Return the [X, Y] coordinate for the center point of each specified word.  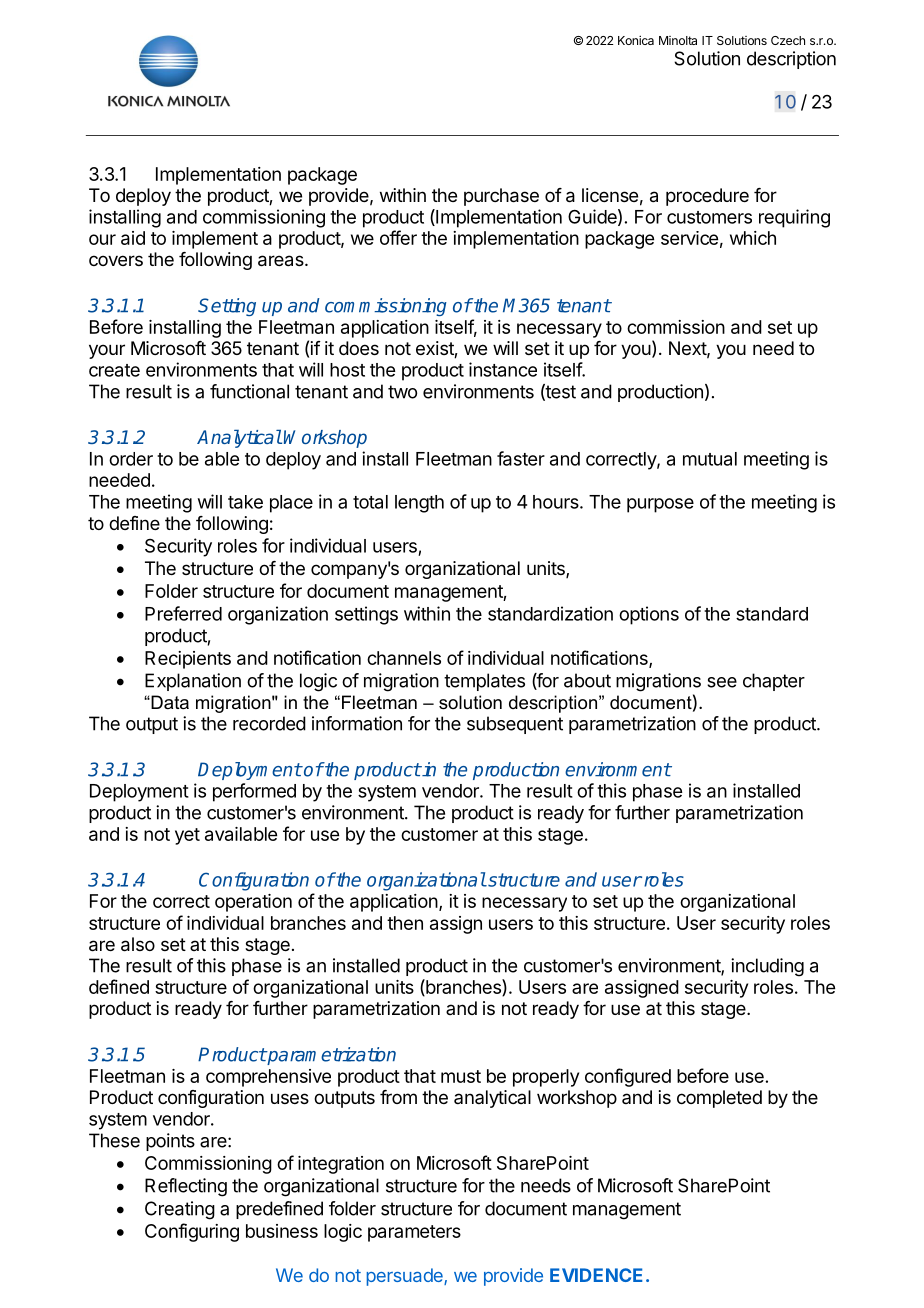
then [405, 923]
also [138, 944]
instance [503, 369]
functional [249, 391]
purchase [501, 197]
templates [484, 682]
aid [133, 238]
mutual [710, 459]
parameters [414, 1233]
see [722, 682]
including [767, 967]
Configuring [192, 1232]
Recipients [188, 660]
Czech [788, 40]
